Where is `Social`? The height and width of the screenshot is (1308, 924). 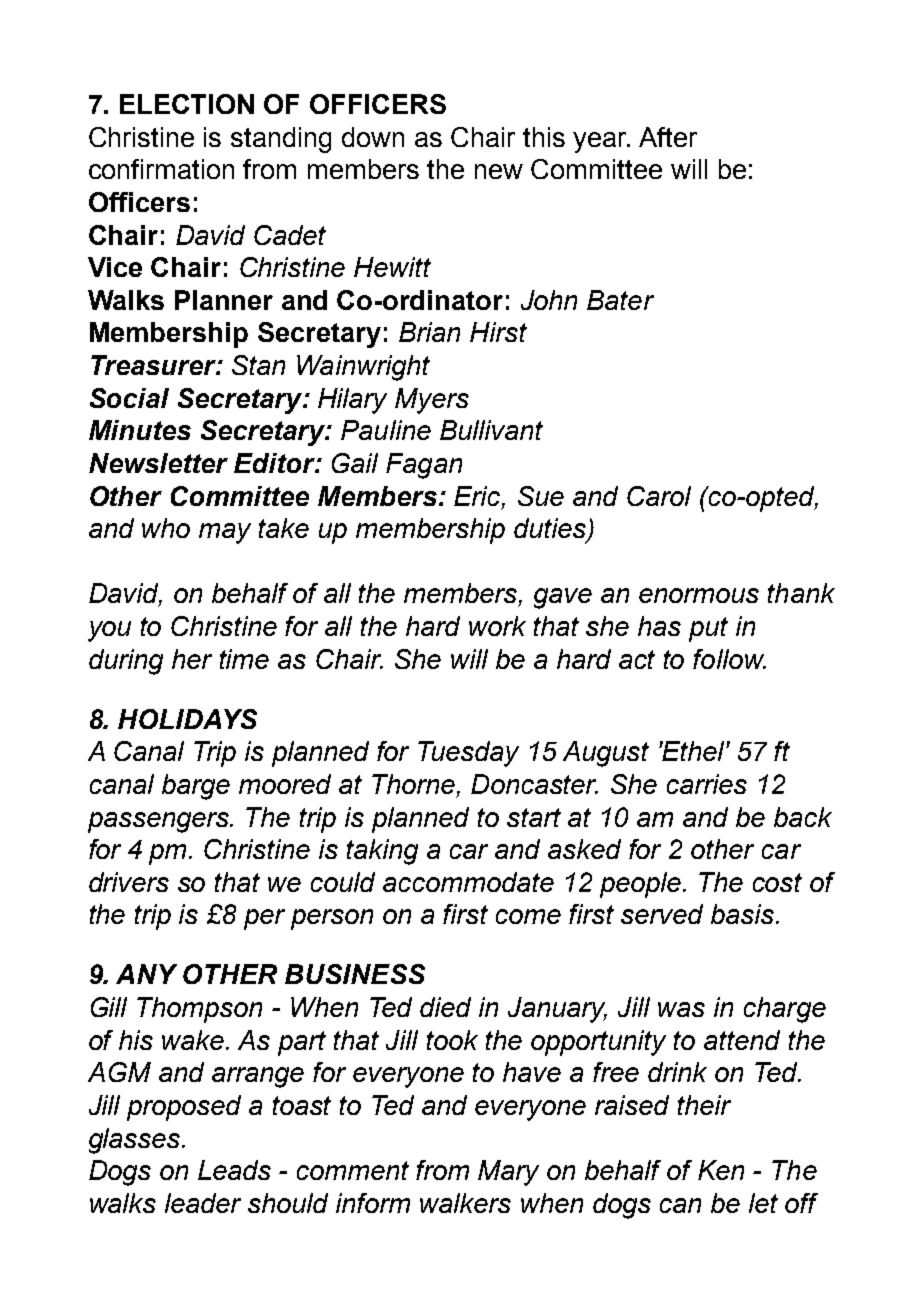
Social is located at coordinates (129, 398).
